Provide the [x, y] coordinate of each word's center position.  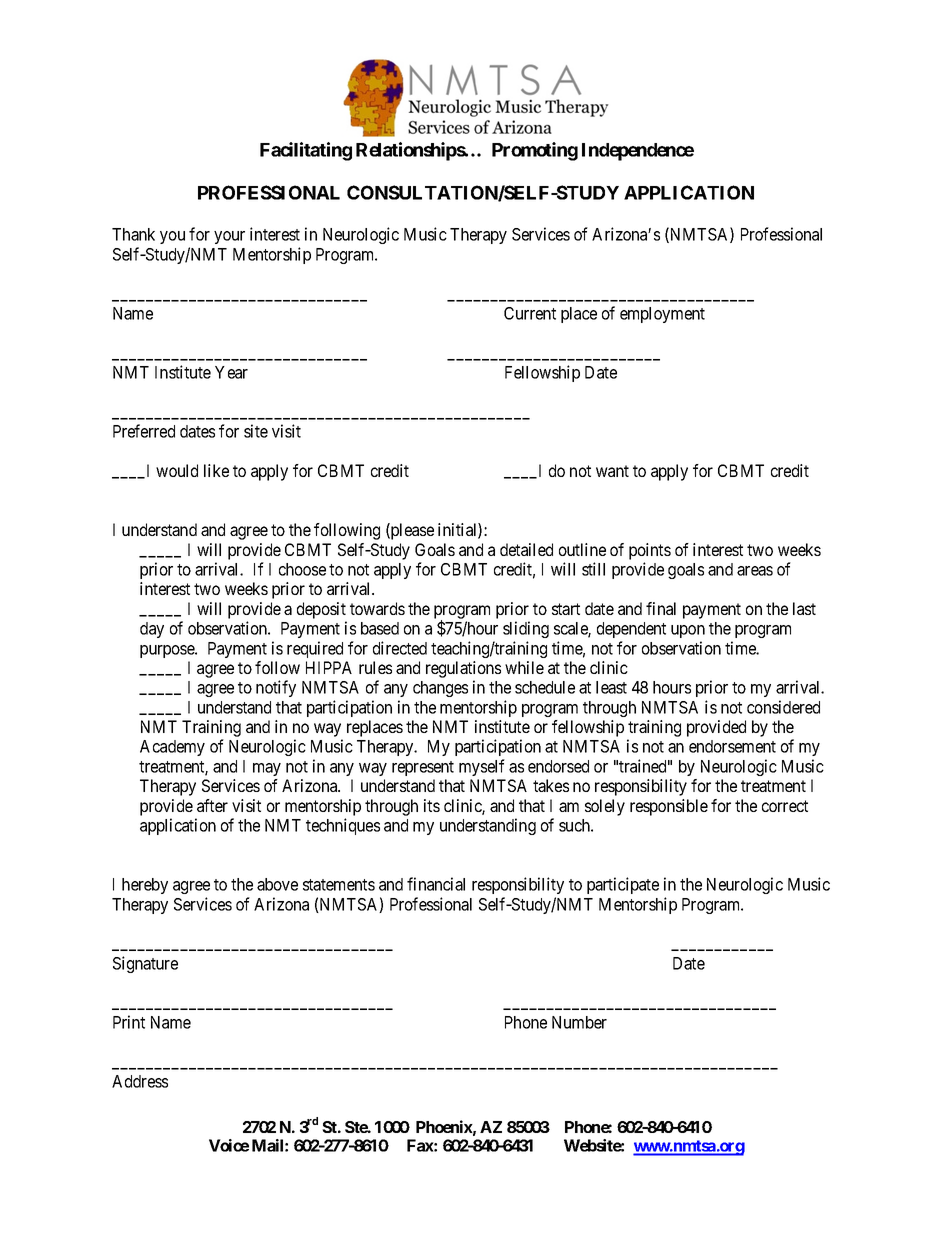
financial [436, 884]
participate [623, 885]
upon [688, 631]
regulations [463, 669]
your [229, 237]
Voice [229, 1145]
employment [662, 315]
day [152, 630]
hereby [145, 886]
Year [231, 372]
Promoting [535, 151]
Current [530, 313]
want [612, 471]
